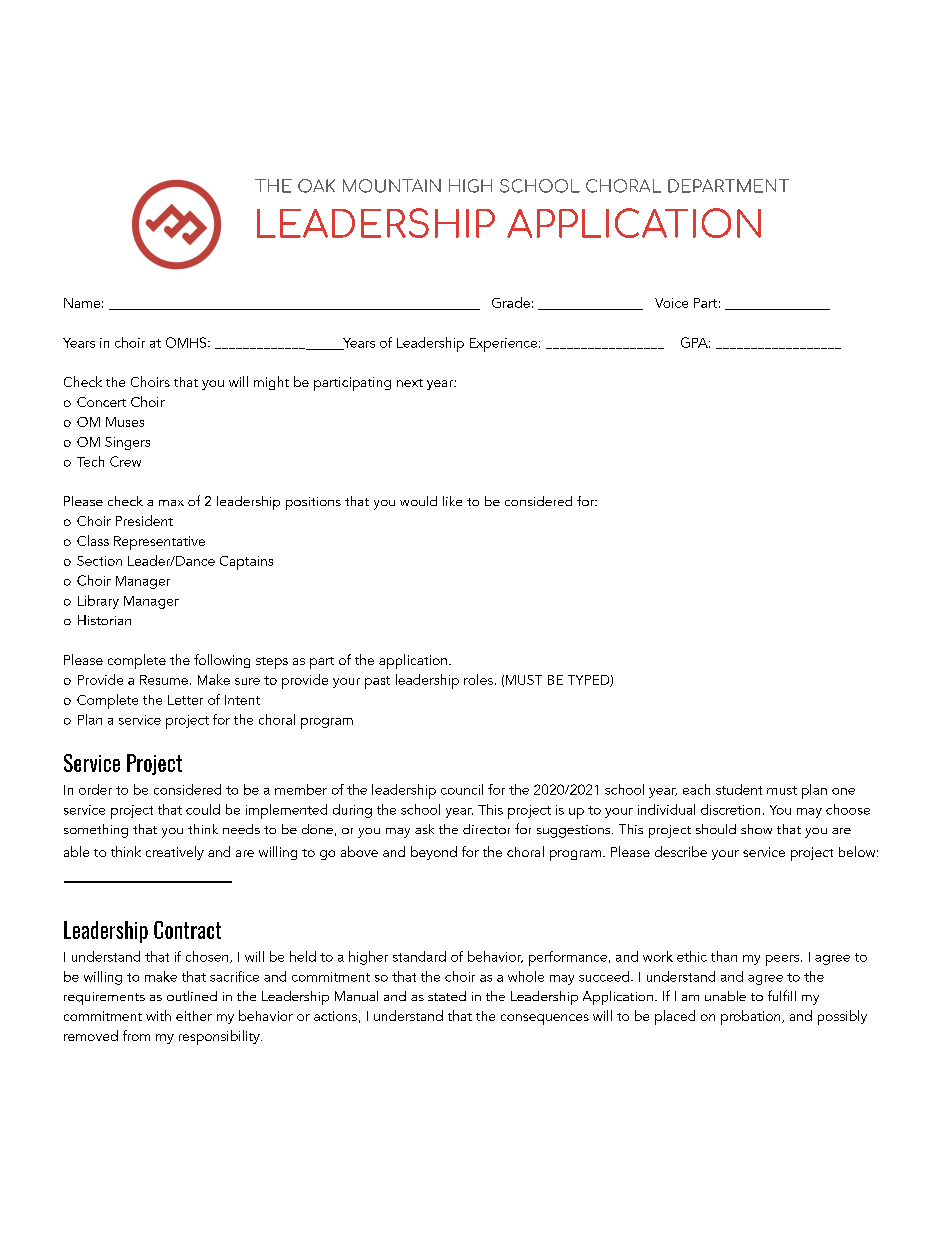 The height and width of the screenshot is (1233, 952). I want to click on like, so click(452, 501).
